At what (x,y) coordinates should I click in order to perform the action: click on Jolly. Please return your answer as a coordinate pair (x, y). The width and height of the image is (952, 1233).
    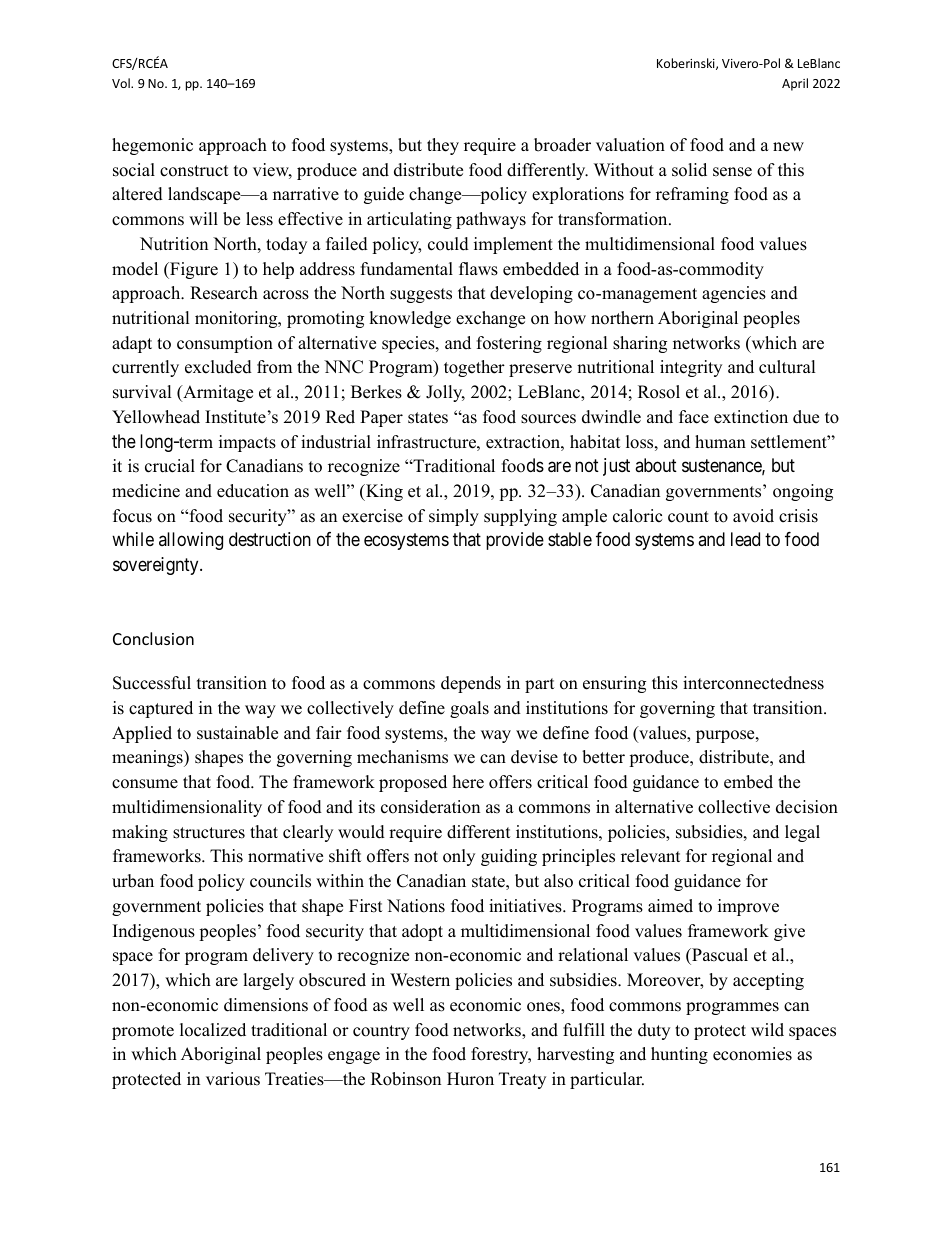
    Looking at the image, I should click on (445, 393).
